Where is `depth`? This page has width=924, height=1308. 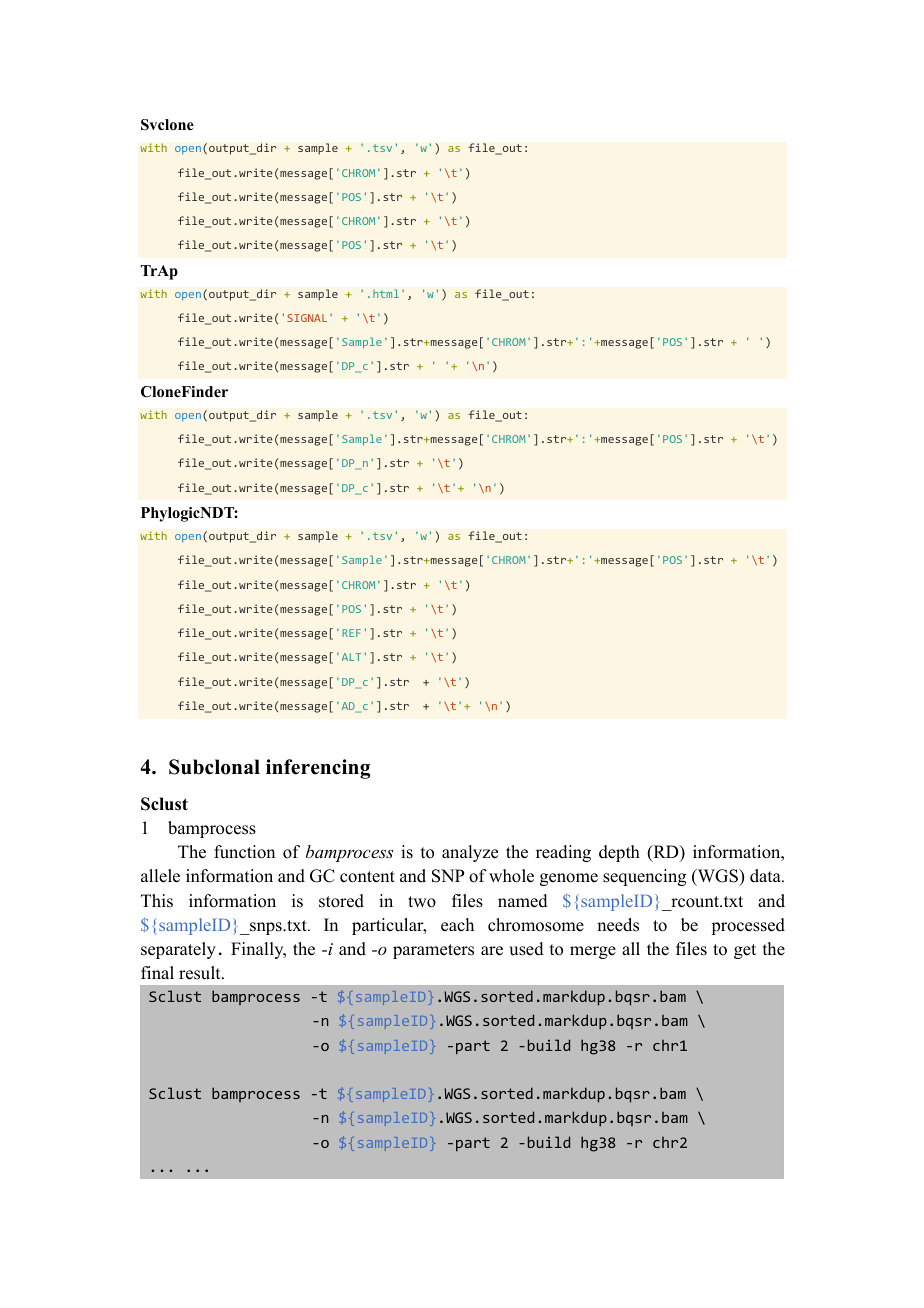
depth is located at coordinates (619, 853).
